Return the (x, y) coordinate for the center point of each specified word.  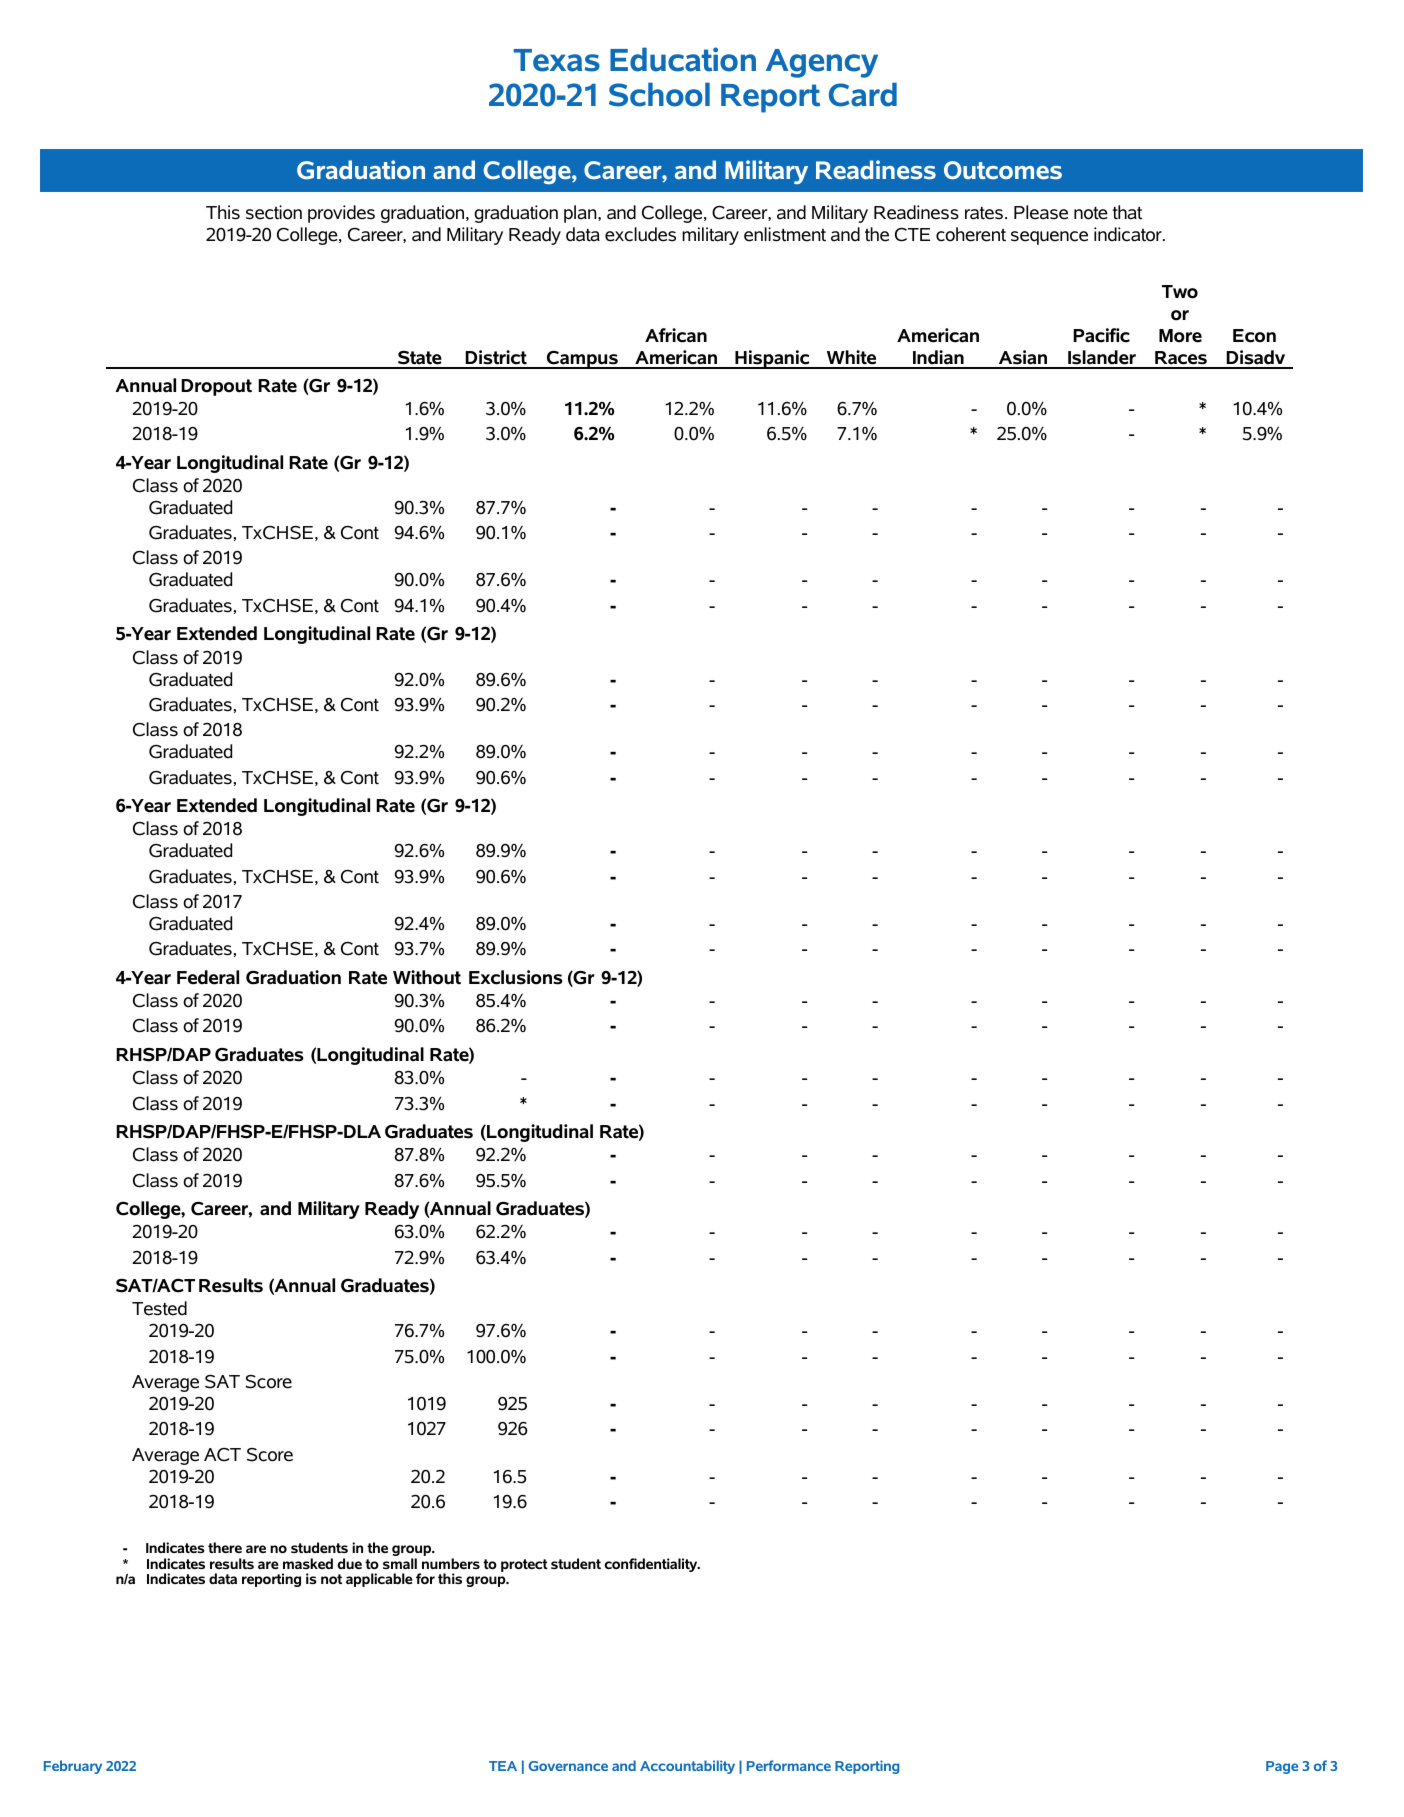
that (1127, 212)
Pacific (1101, 335)
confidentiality (652, 1565)
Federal (208, 977)
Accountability (687, 1767)
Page (1282, 1767)
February (73, 1767)
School (659, 94)
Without (427, 977)
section (274, 212)
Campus (582, 360)
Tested (159, 1308)
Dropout (216, 387)
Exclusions (516, 977)
